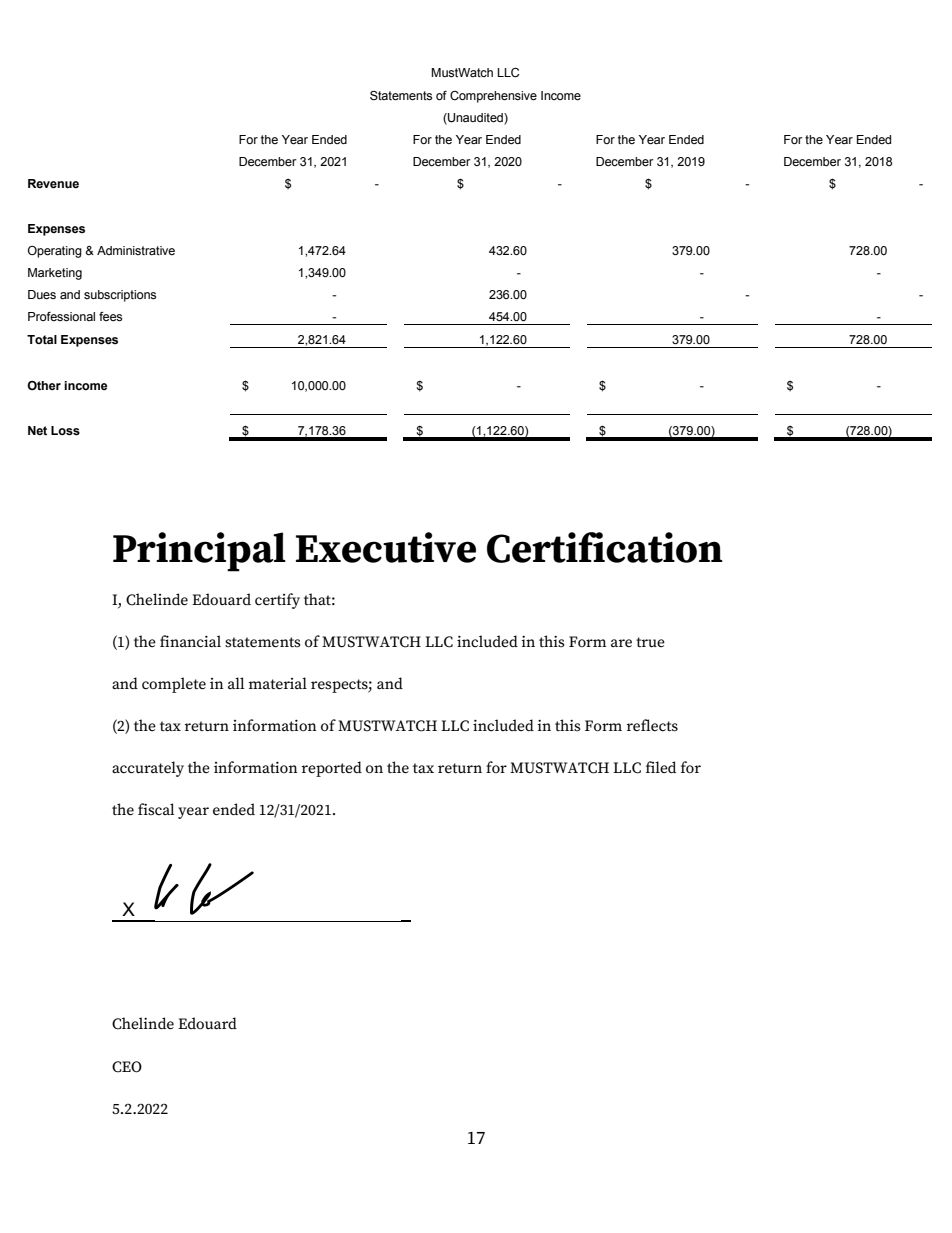  What do you see at coordinates (386, 547) in the document?
I see `Executive` at bounding box center [386, 547].
